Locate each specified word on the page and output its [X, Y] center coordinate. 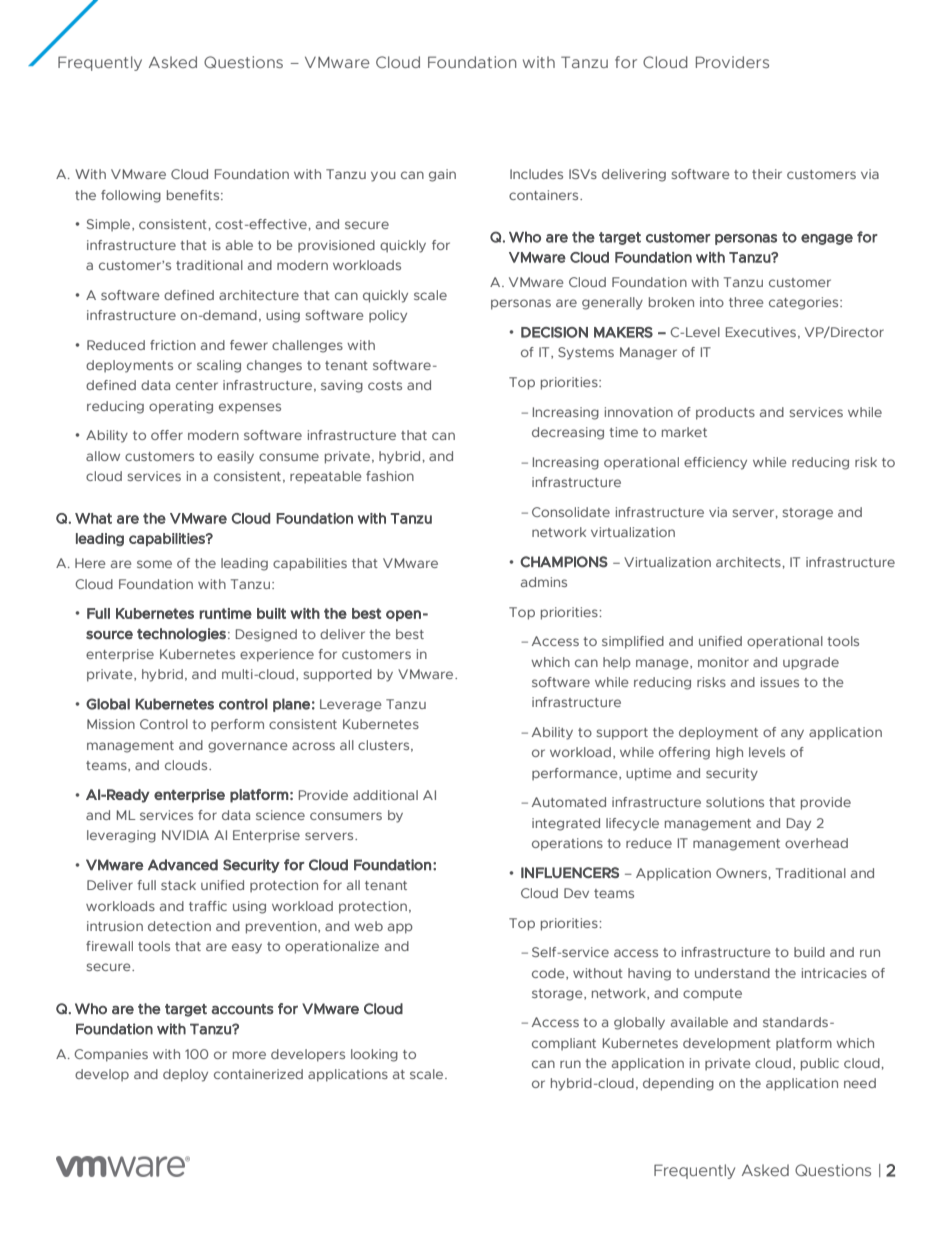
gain [442, 175]
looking [374, 1055]
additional [385, 795]
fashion [390, 476]
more [249, 1055]
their [767, 174]
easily [235, 457]
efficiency [715, 463]
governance [247, 747]
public [820, 1064]
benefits [194, 195]
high [729, 753]
